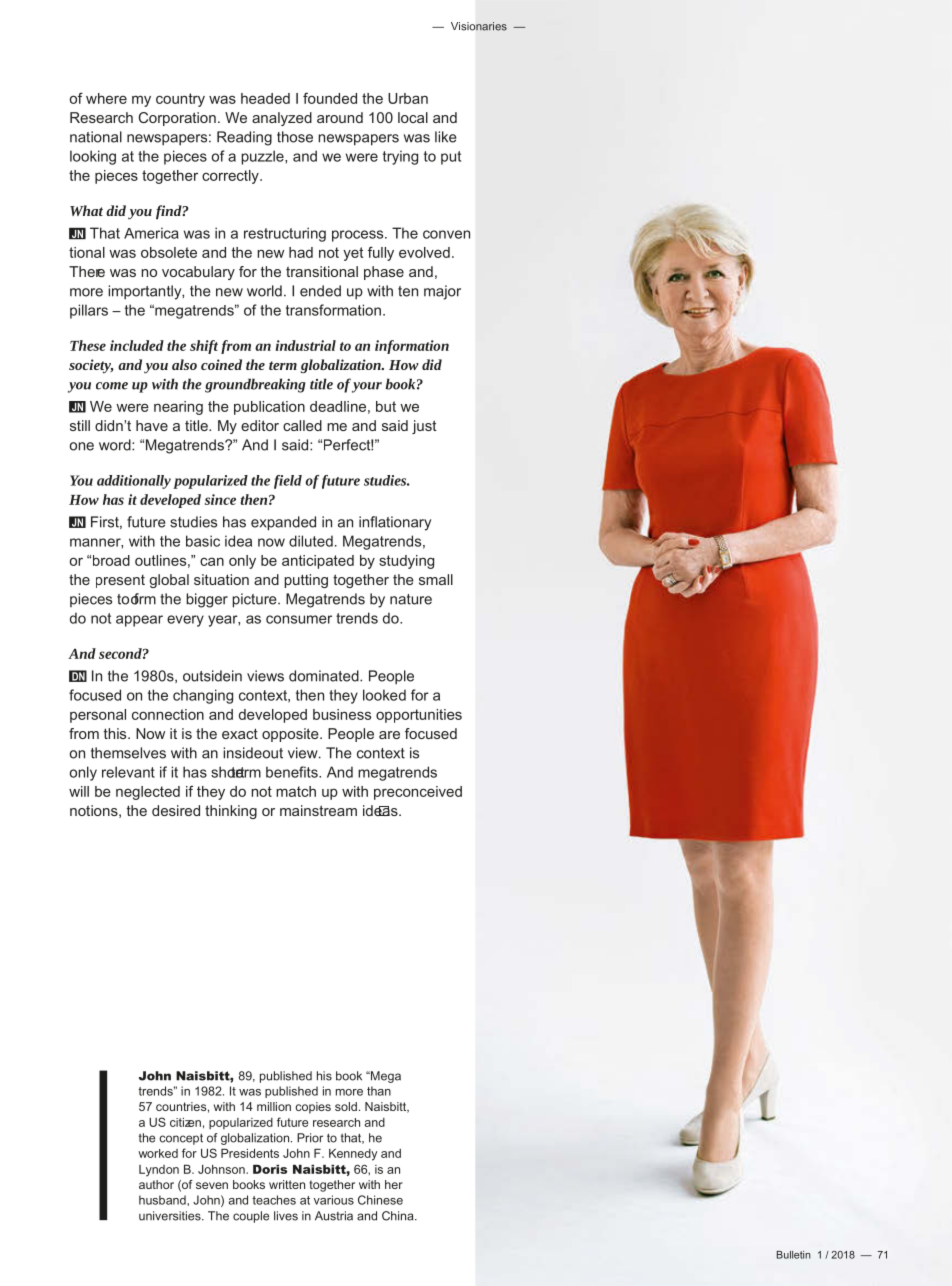 Image resolution: width=952 pixels, height=1286 pixels. What do you see at coordinates (408, 98) in the screenshot?
I see `Urban` at bounding box center [408, 98].
